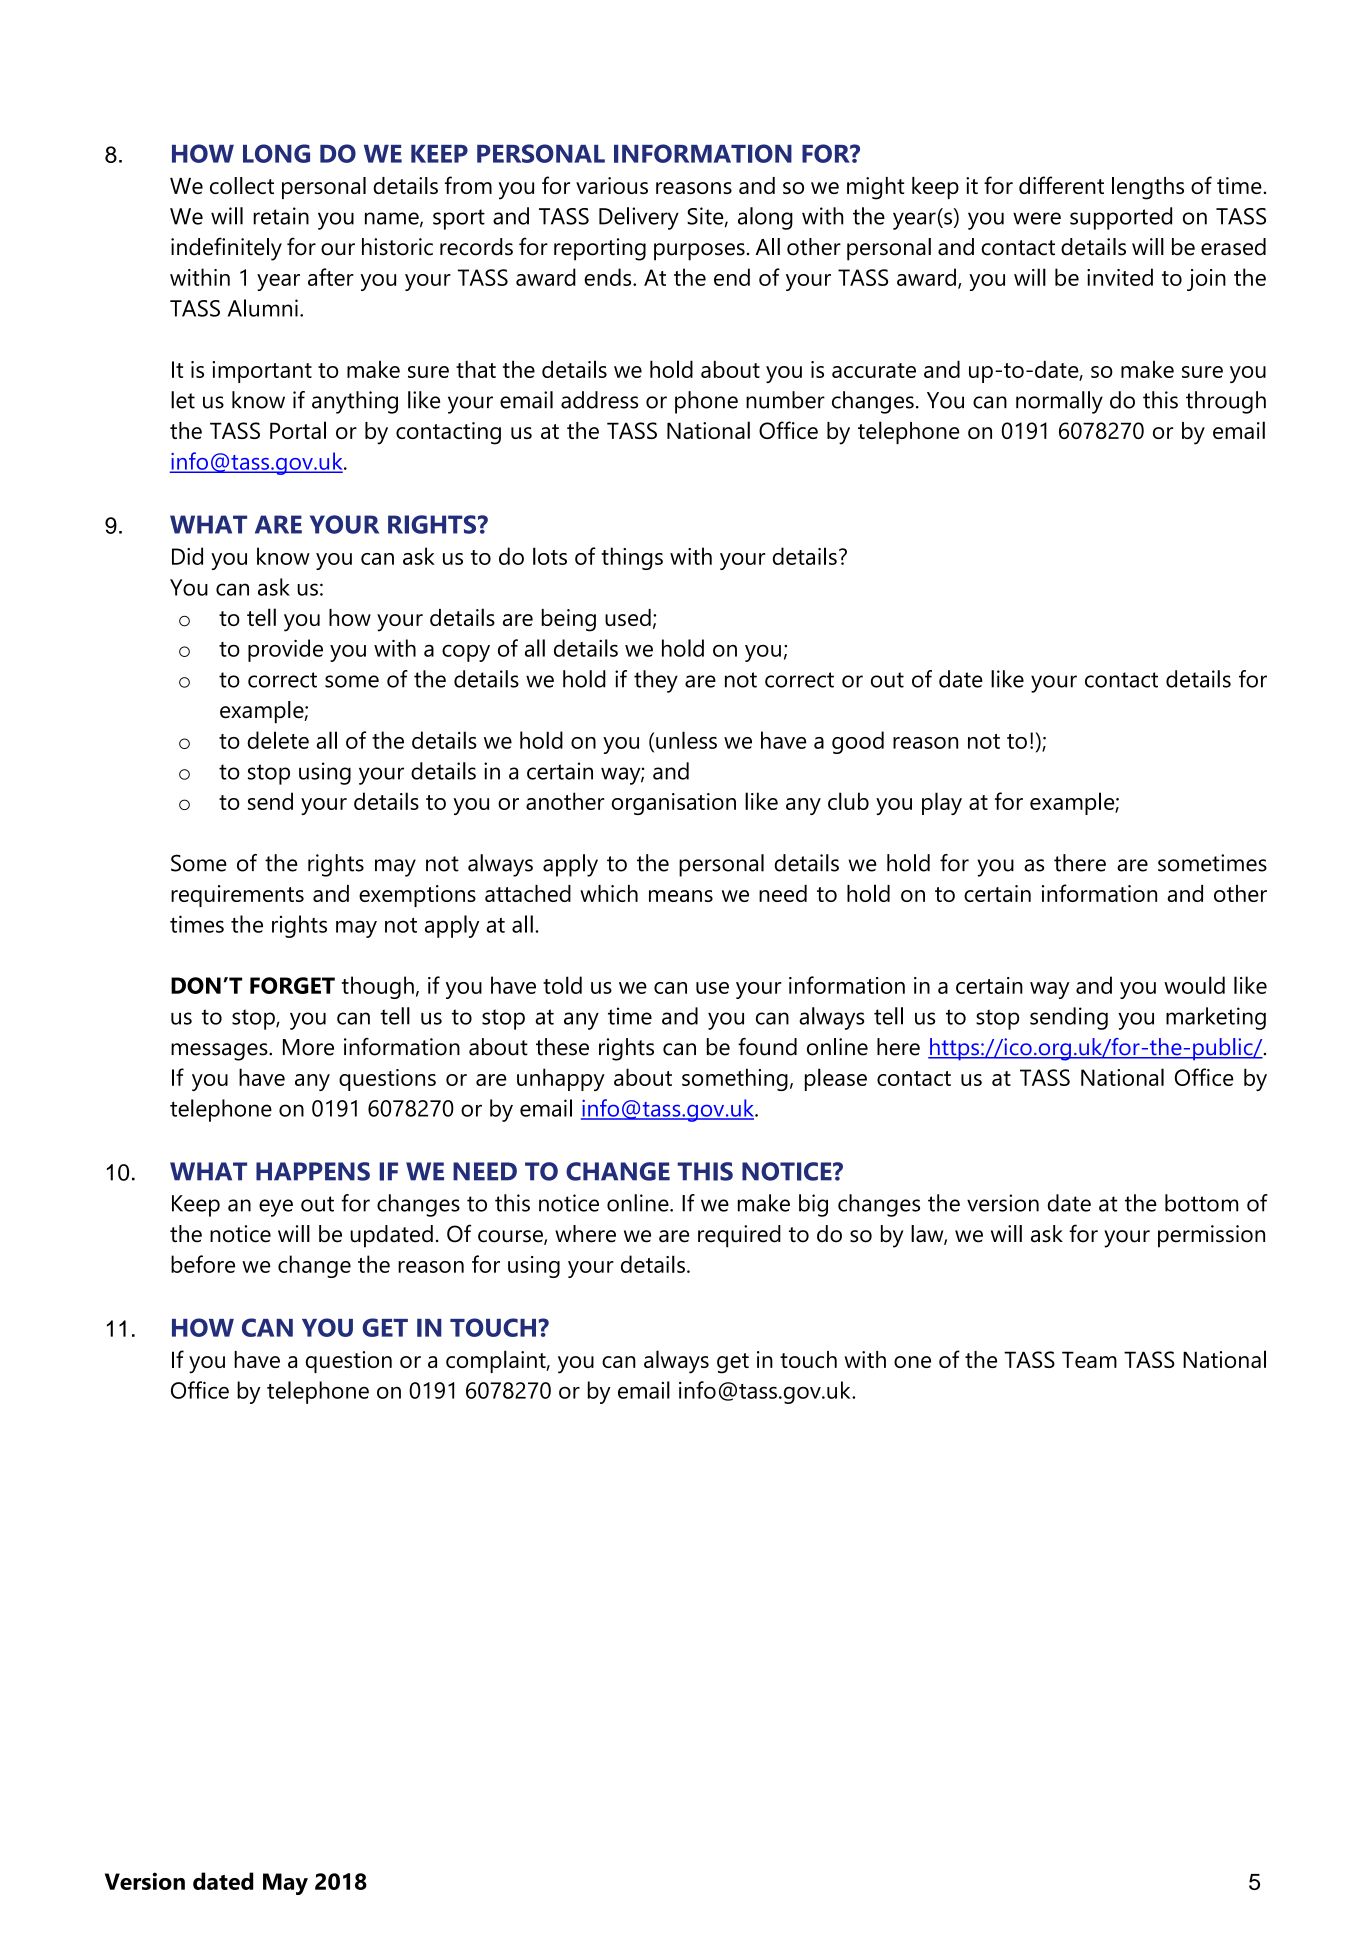  Describe the element at coordinates (281, 216) in the screenshot. I see `retain` at that location.
